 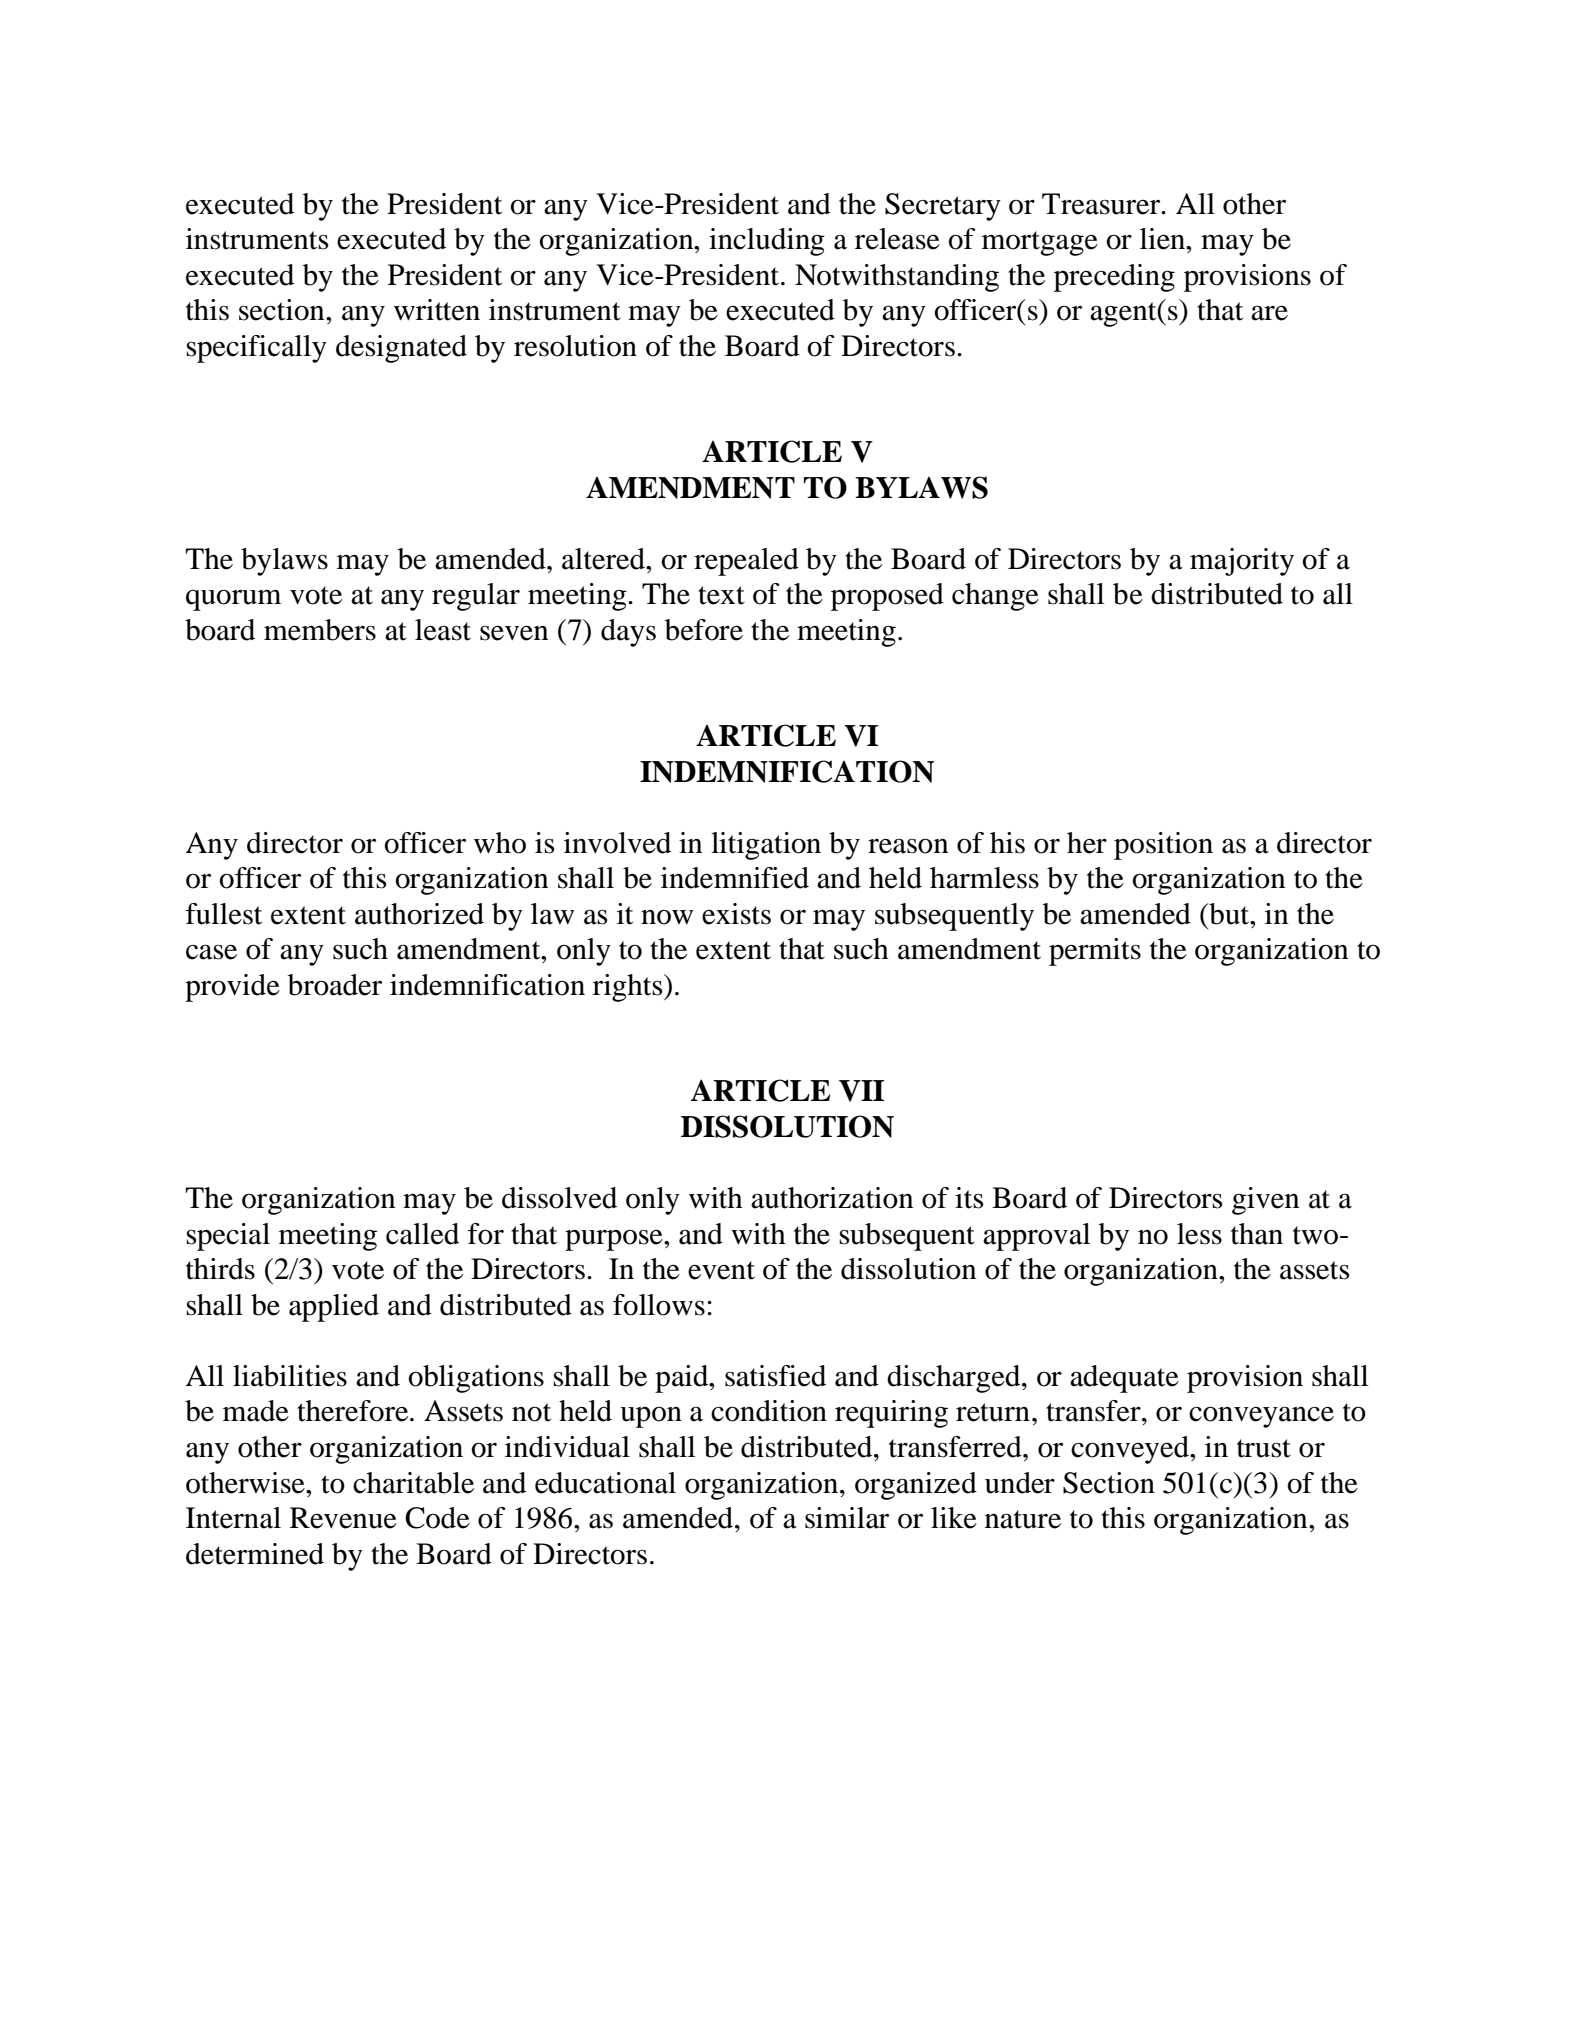 I want to click on before, so click(x=704, y=630).
